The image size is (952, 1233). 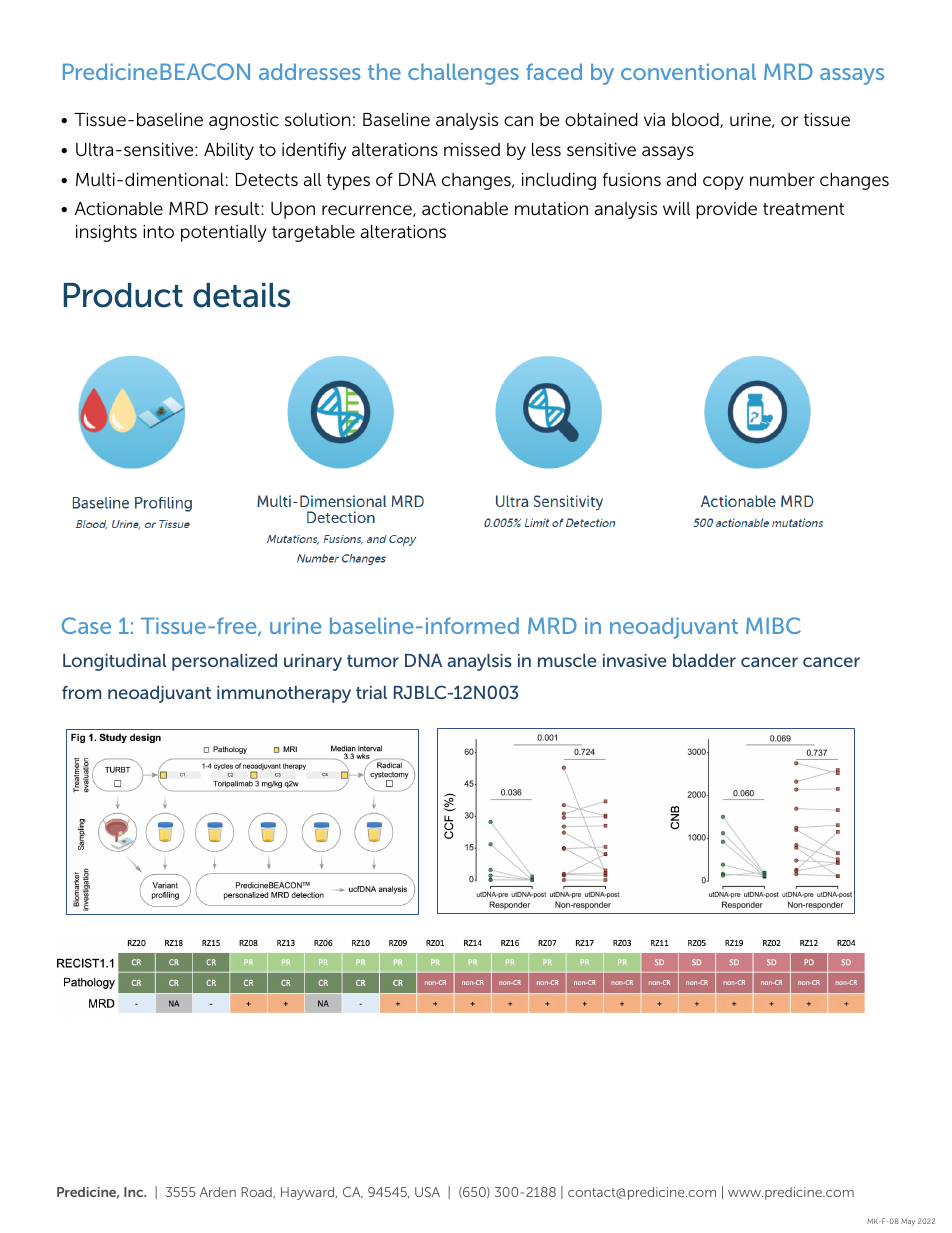 What do you see at coordinates (244, 121) in the screenshot?
I see `agnostic` at bounding box center [244, 121].
